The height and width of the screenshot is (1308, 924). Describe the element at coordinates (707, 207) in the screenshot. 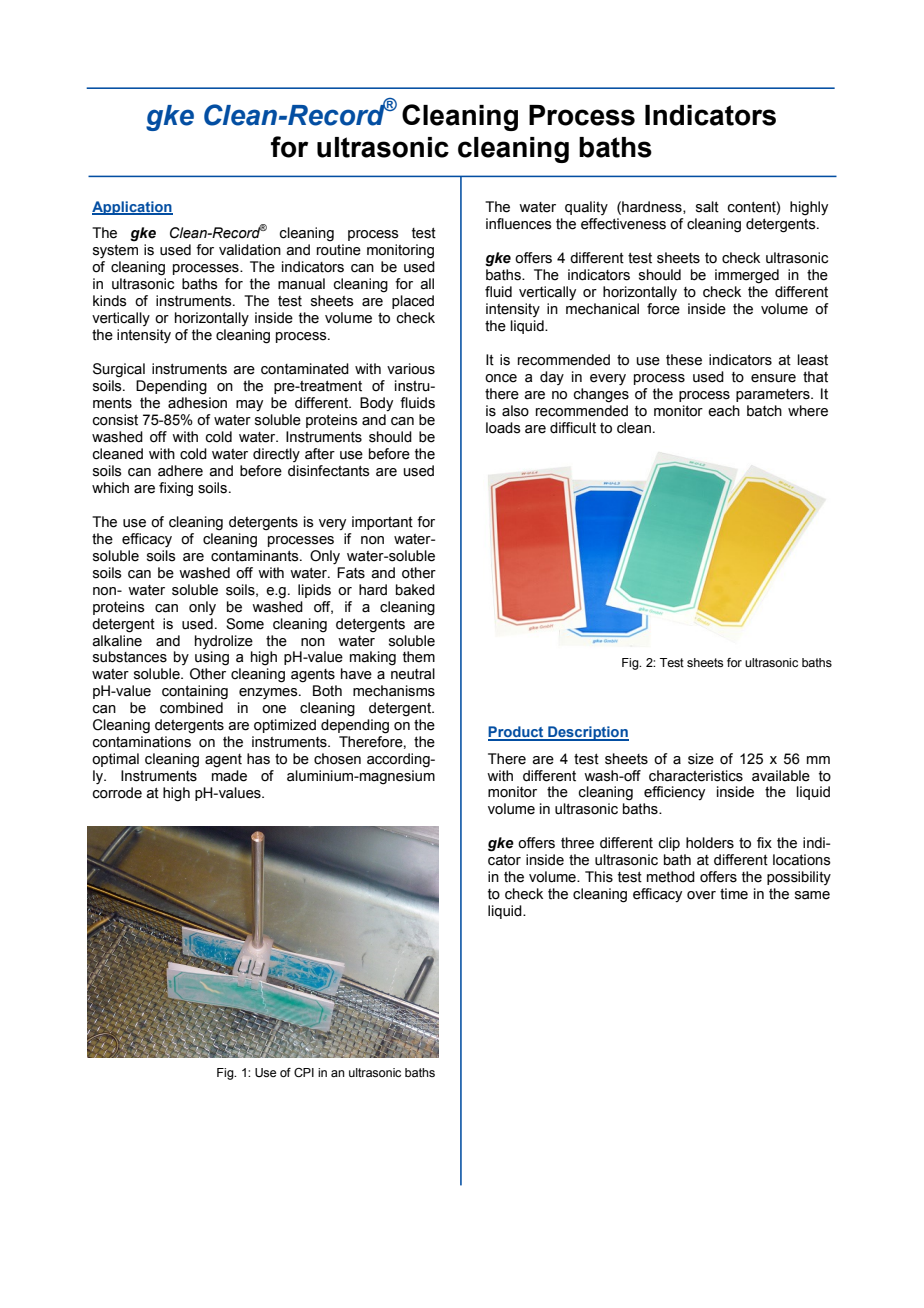

I see `salt` at that location.
